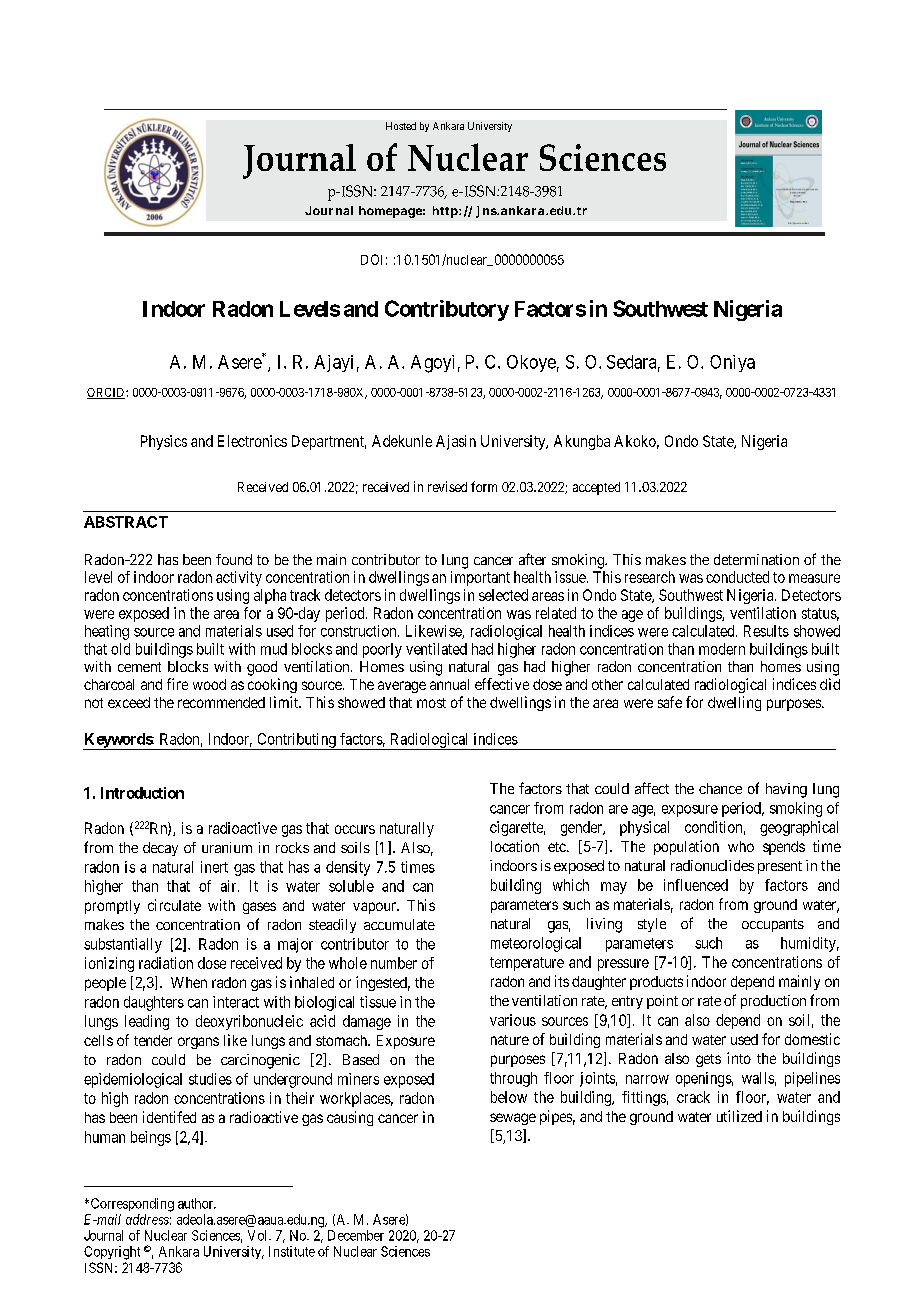  What do you see at coordinates (160, 849) in the document?
I see `decay` at bounding box center [160, 849].
